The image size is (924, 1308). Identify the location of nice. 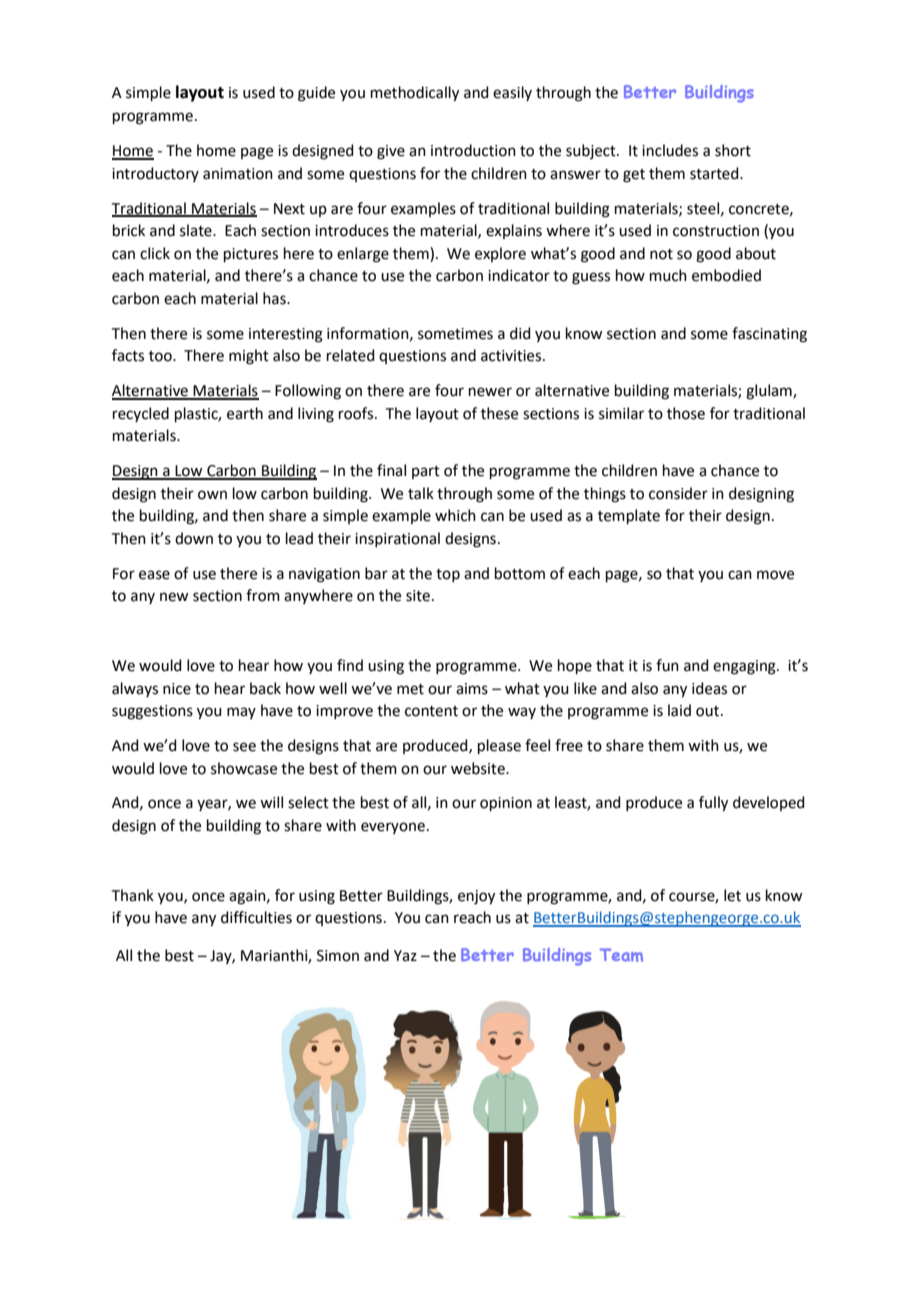
(177, 689).
